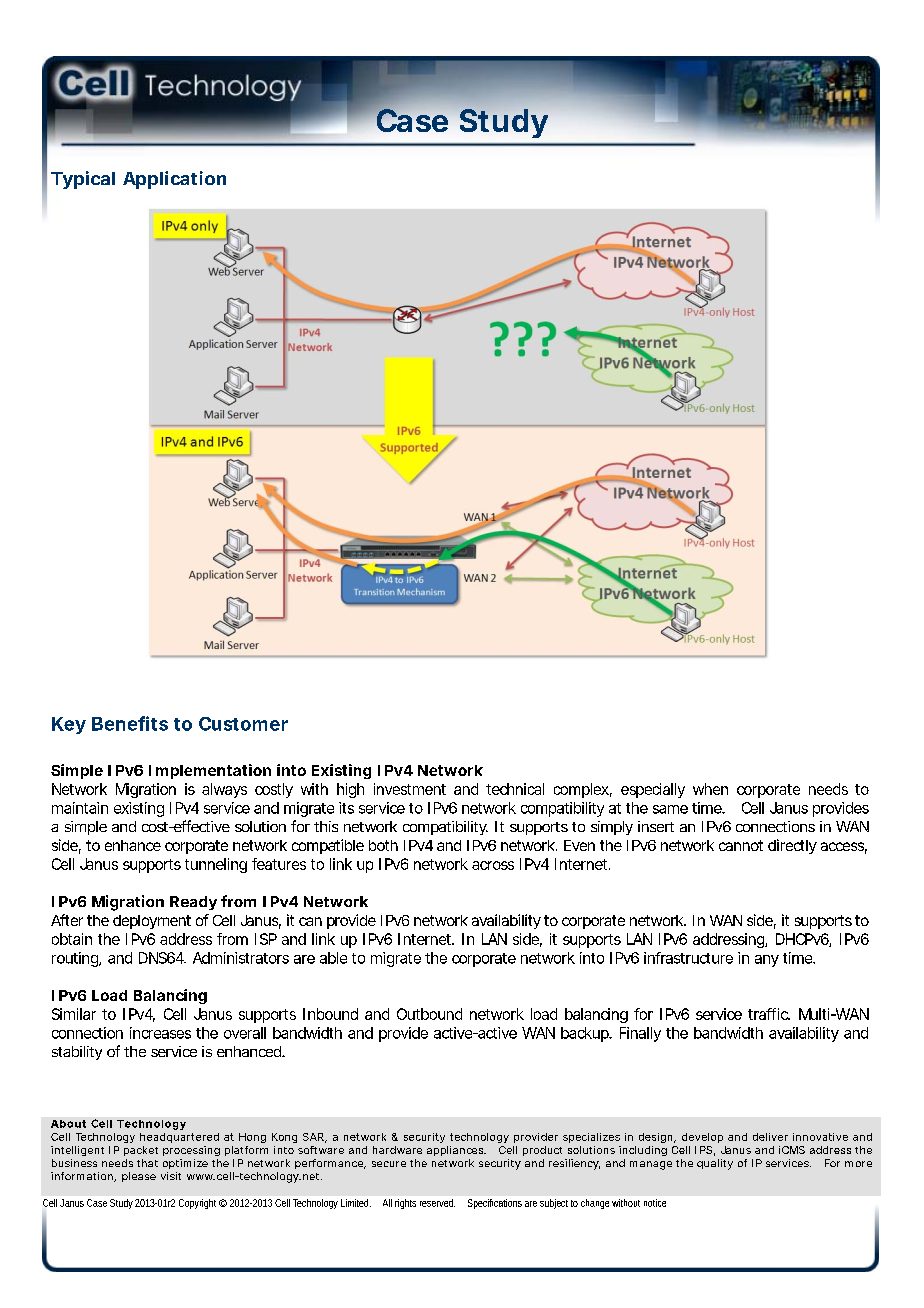 Image resolution: width=924 pixels, height=1308 pixels. What do you see at coordinates (715, 1164) in the screenshot?
I see `quality` at bounding box center [715, 1164].
